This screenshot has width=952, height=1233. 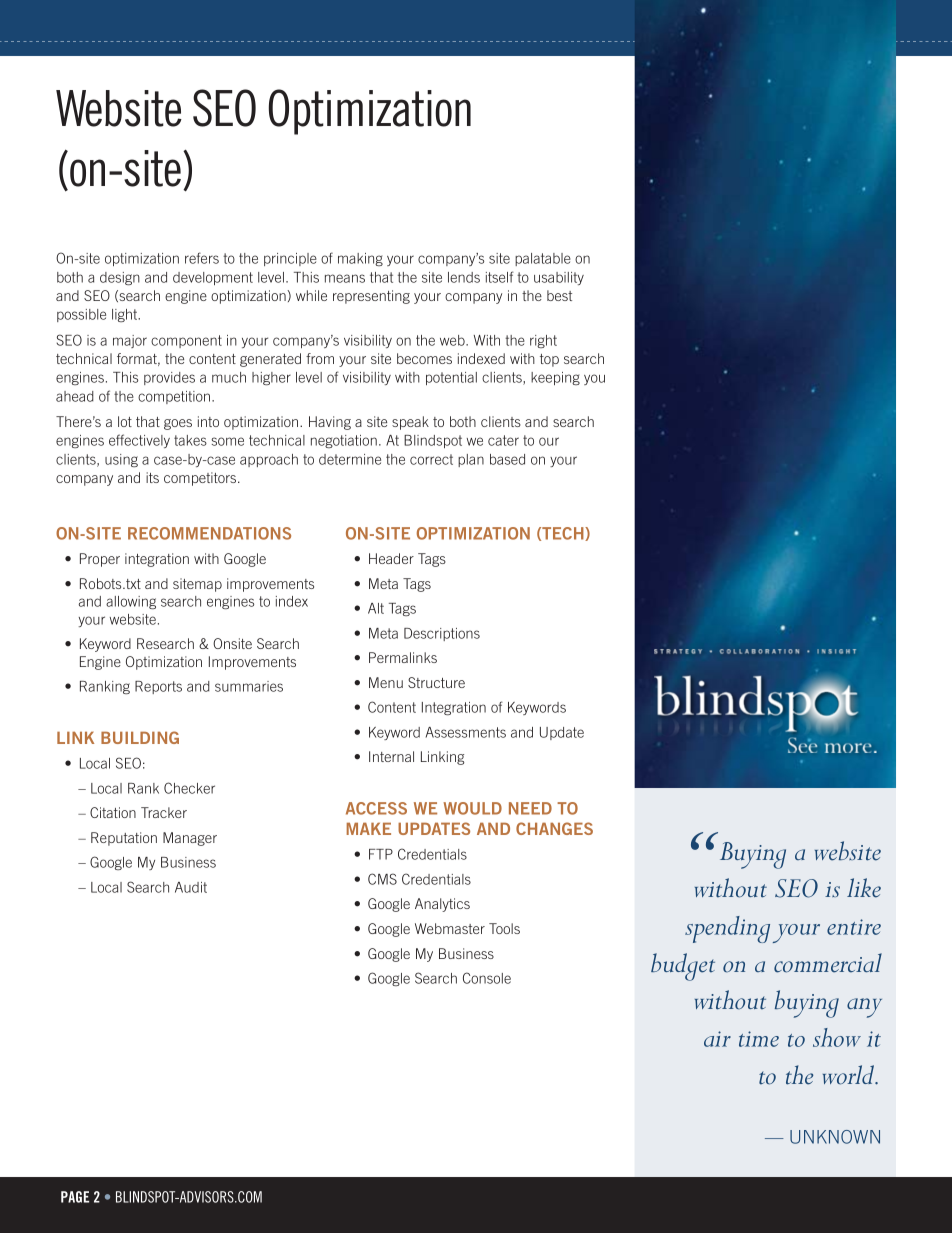 I want to click on Audit, so click(x=191, y=887).
